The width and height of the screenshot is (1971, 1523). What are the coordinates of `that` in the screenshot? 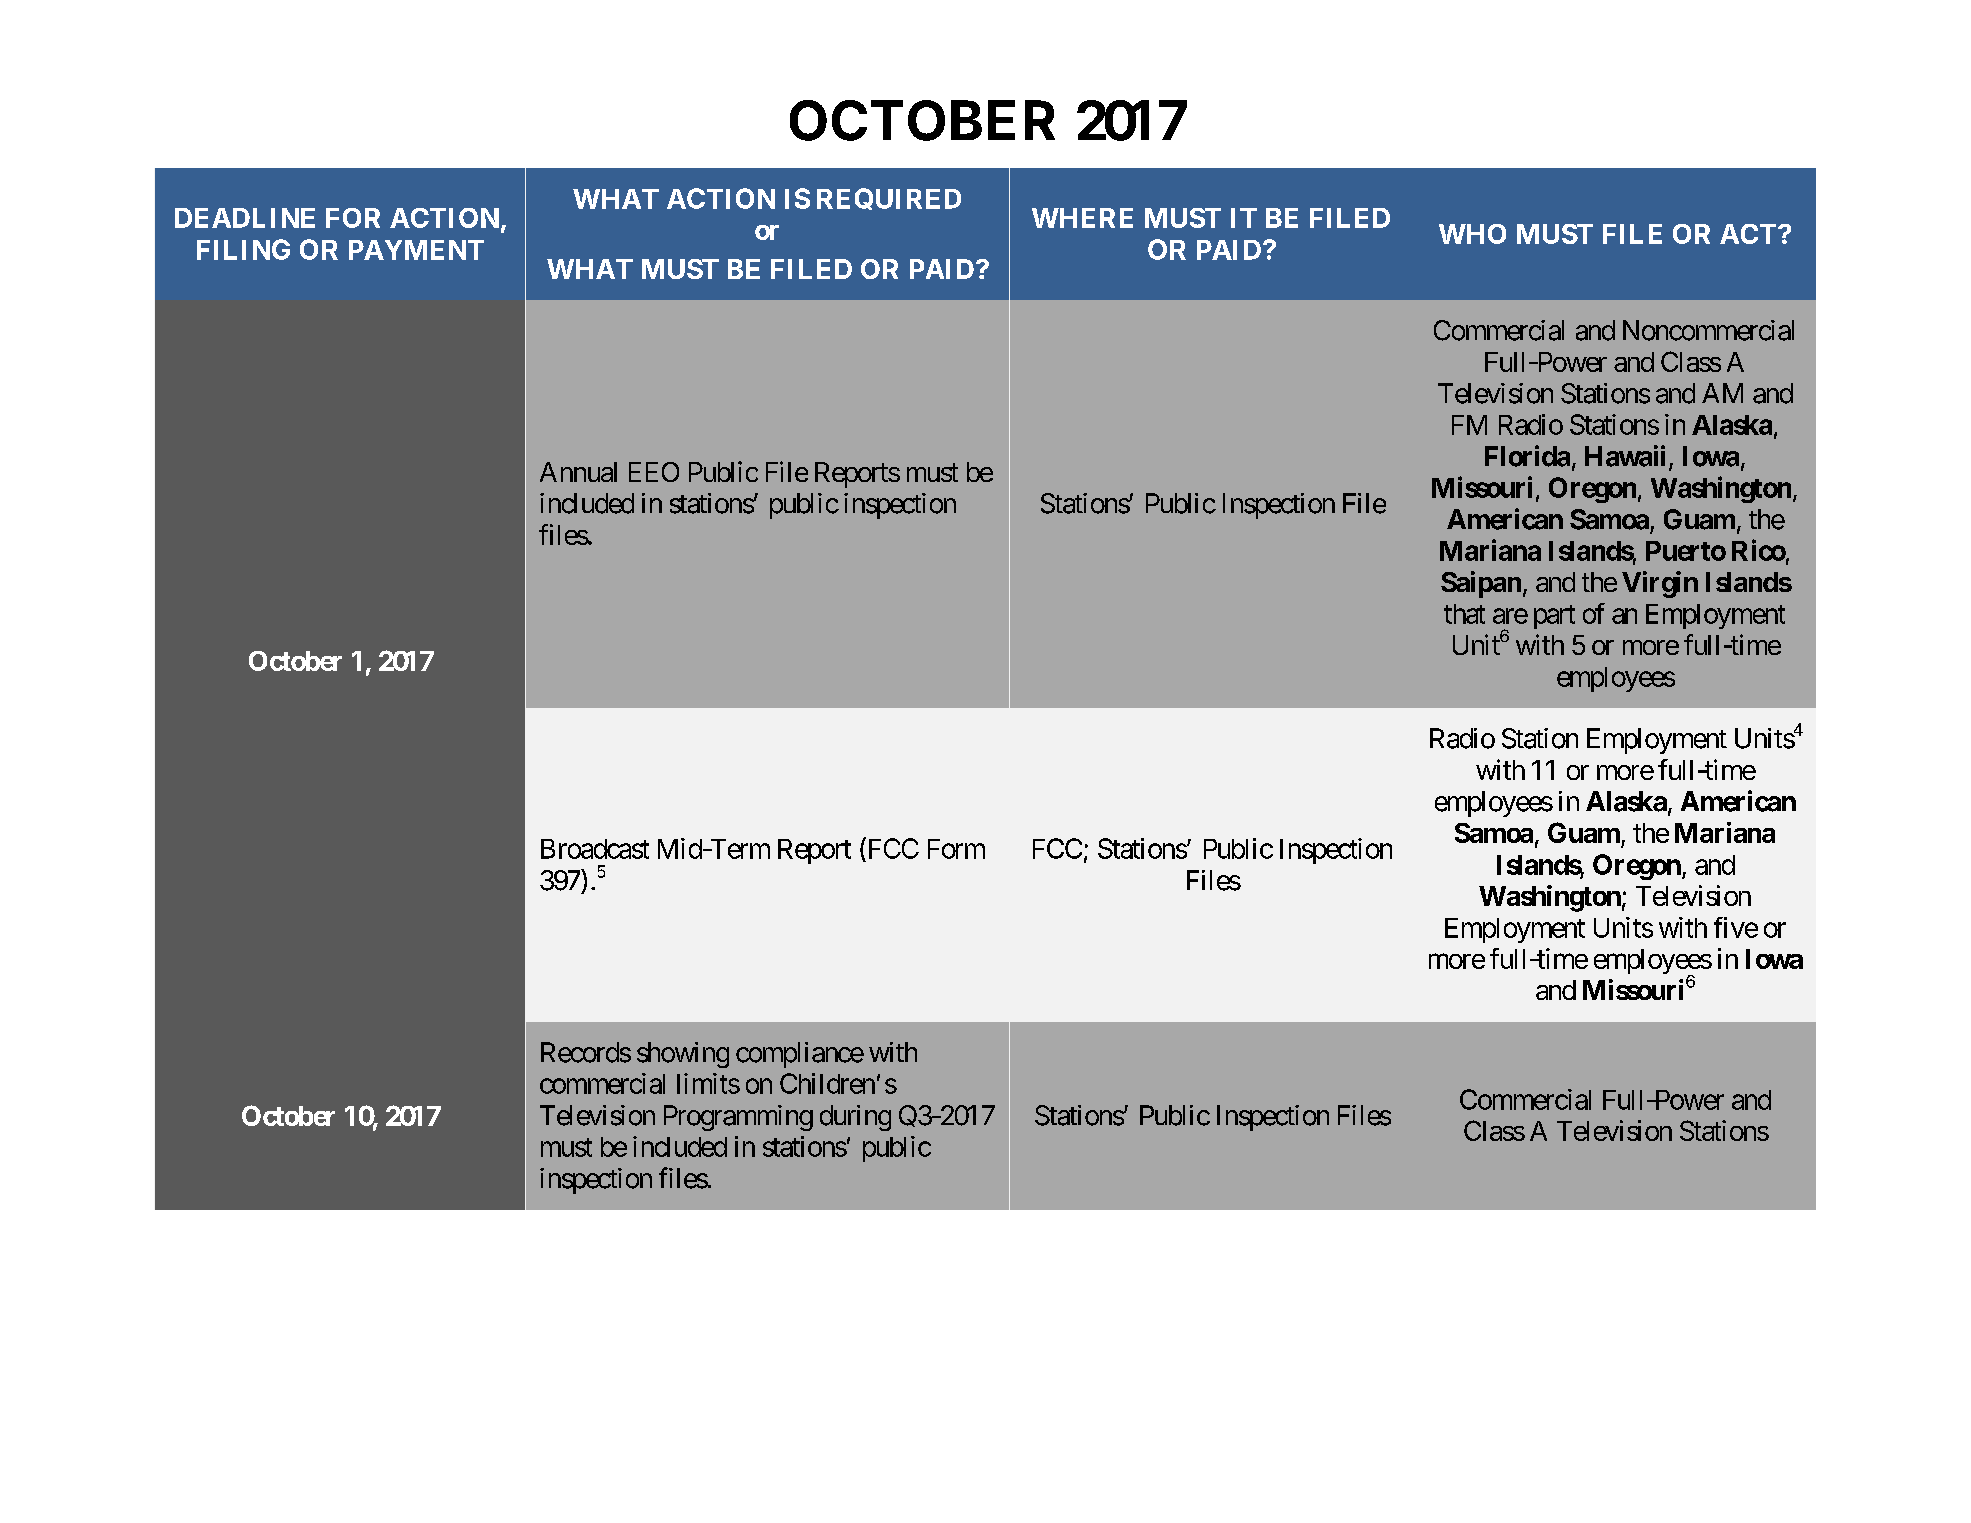 It's located at (1464, 614).
